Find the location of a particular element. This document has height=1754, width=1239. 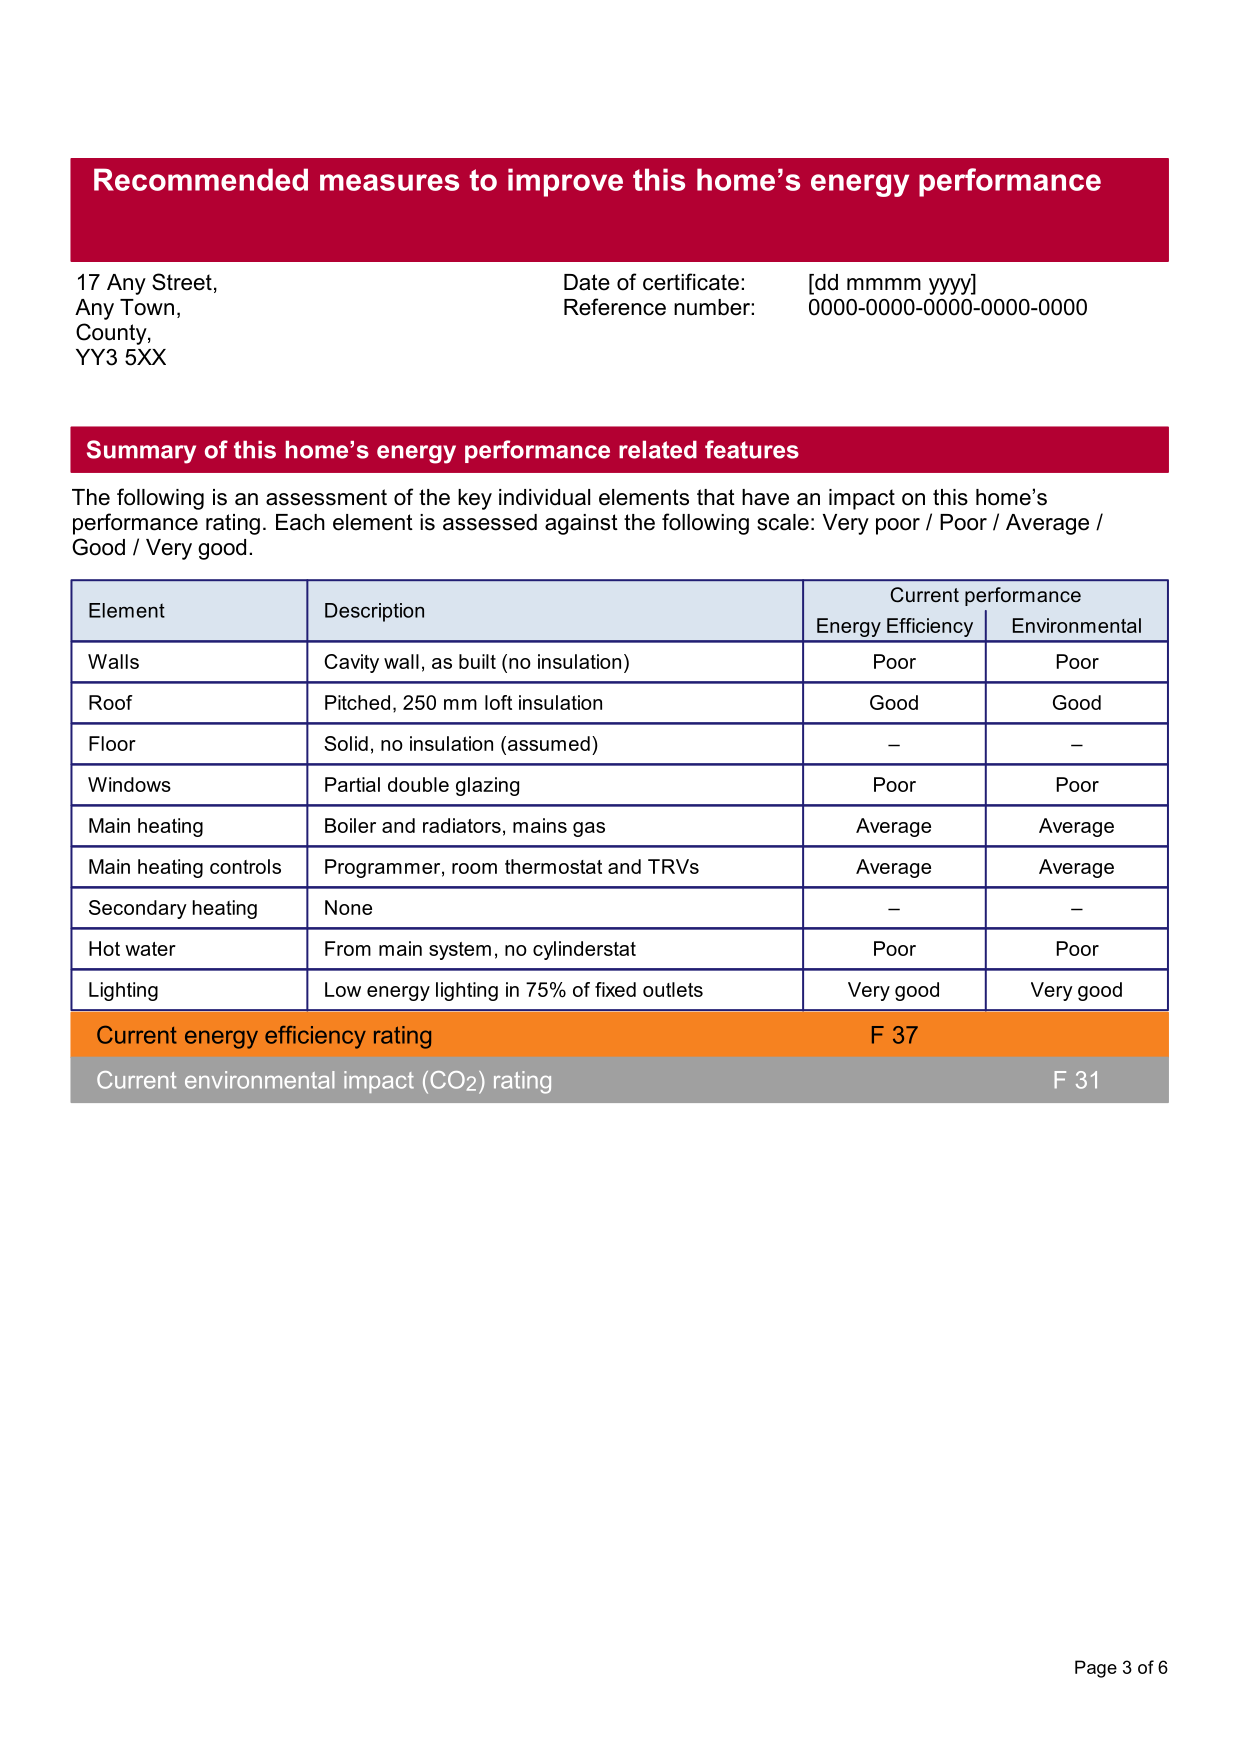

mmmm is located at coordinates (884, 284).
